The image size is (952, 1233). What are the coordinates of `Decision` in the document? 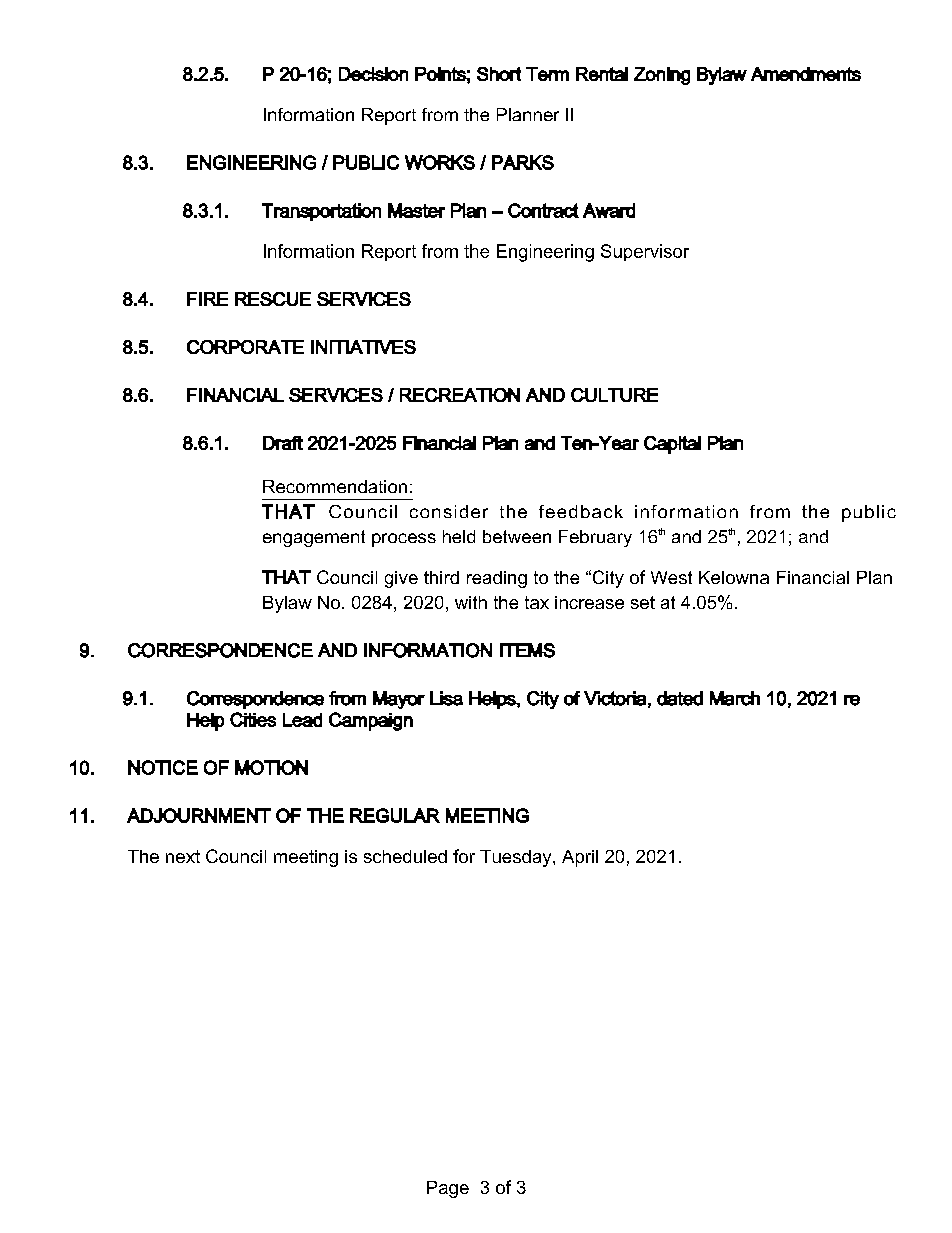 It's located at (373, 74).
